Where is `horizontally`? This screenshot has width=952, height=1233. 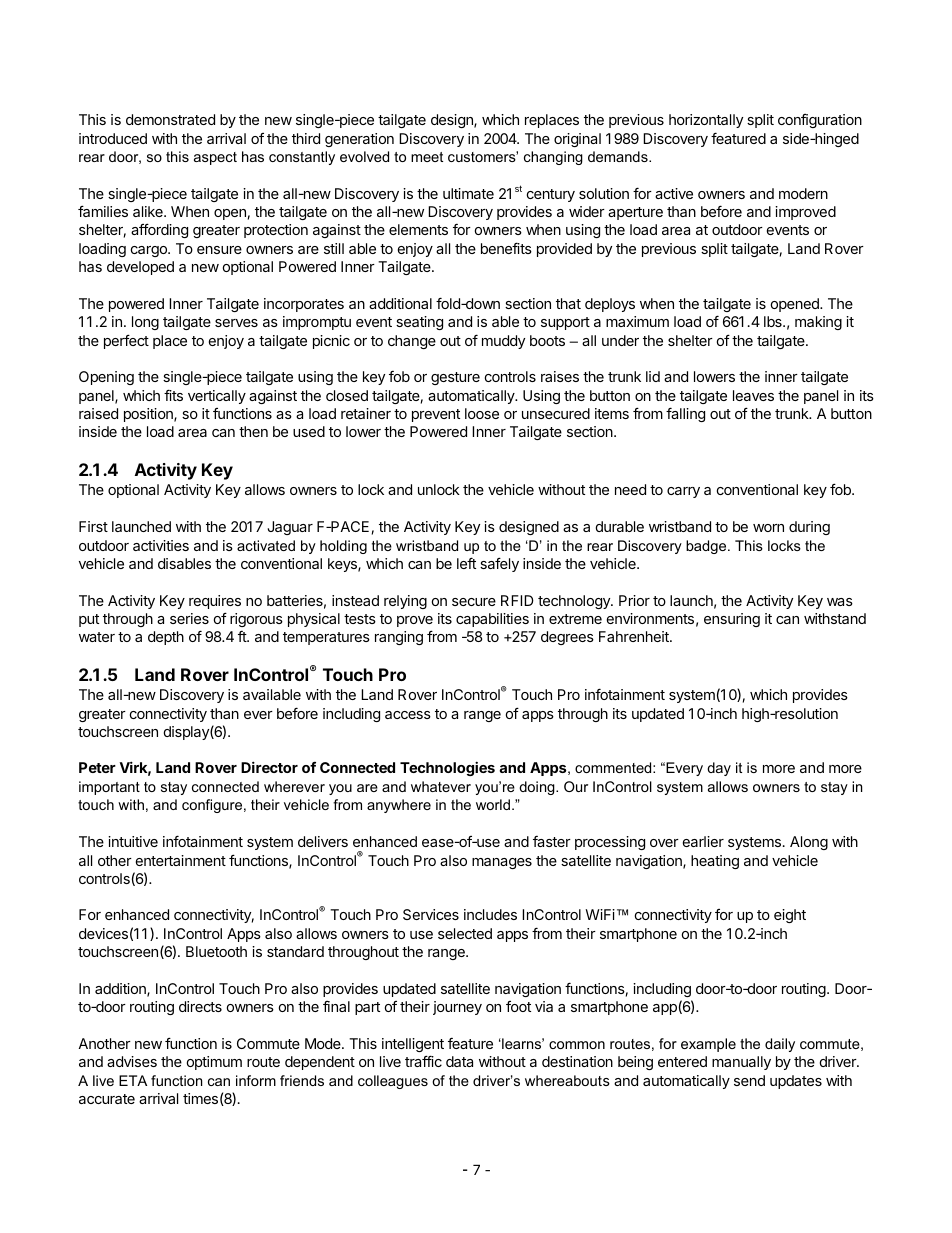
horizontally is located at coordinates (706, 121).
